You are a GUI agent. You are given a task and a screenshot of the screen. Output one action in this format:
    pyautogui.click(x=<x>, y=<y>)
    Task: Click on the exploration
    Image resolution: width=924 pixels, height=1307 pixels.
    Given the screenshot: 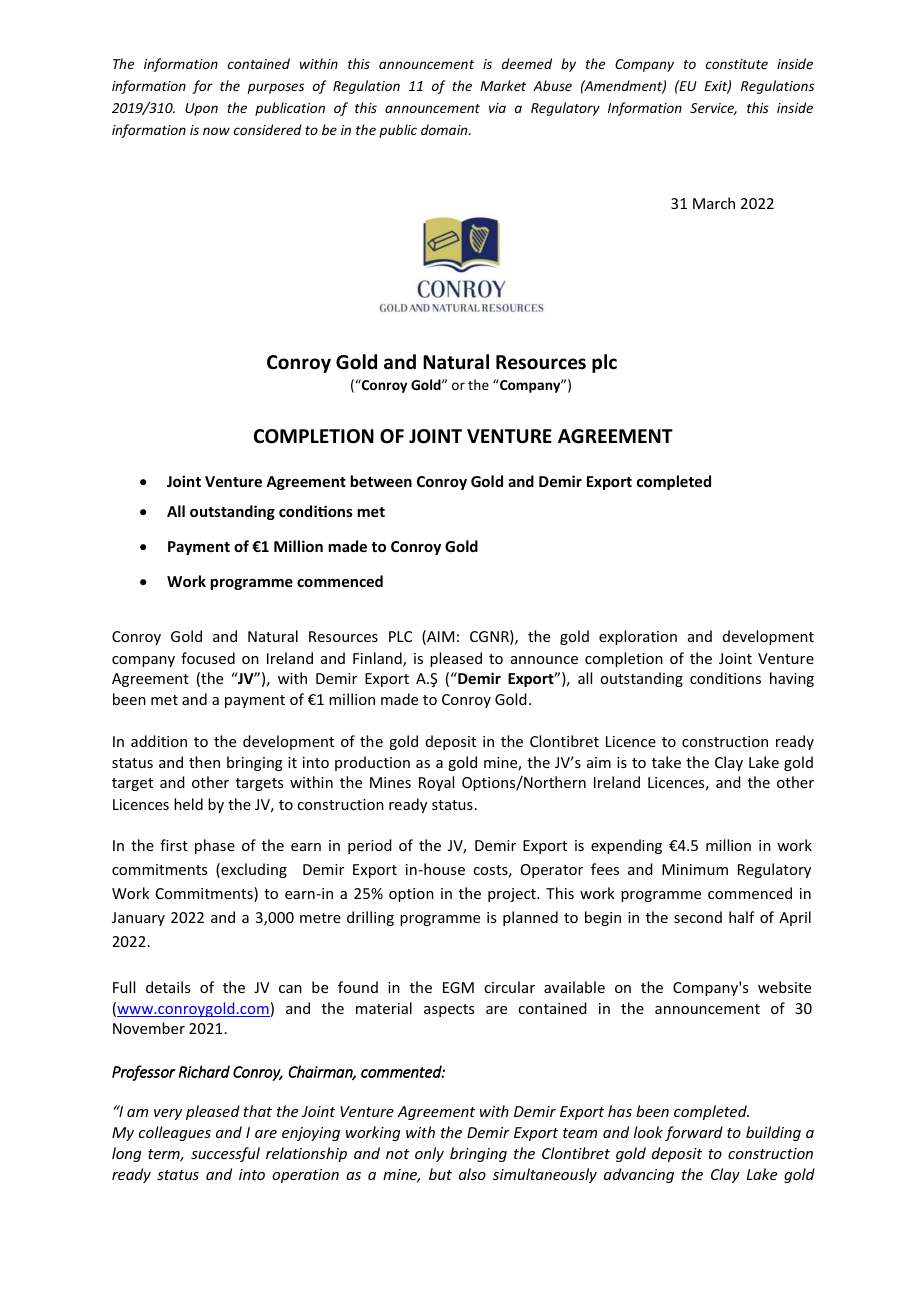 What is the action you would take?
    pyautogui.click(x=638, y=637)
